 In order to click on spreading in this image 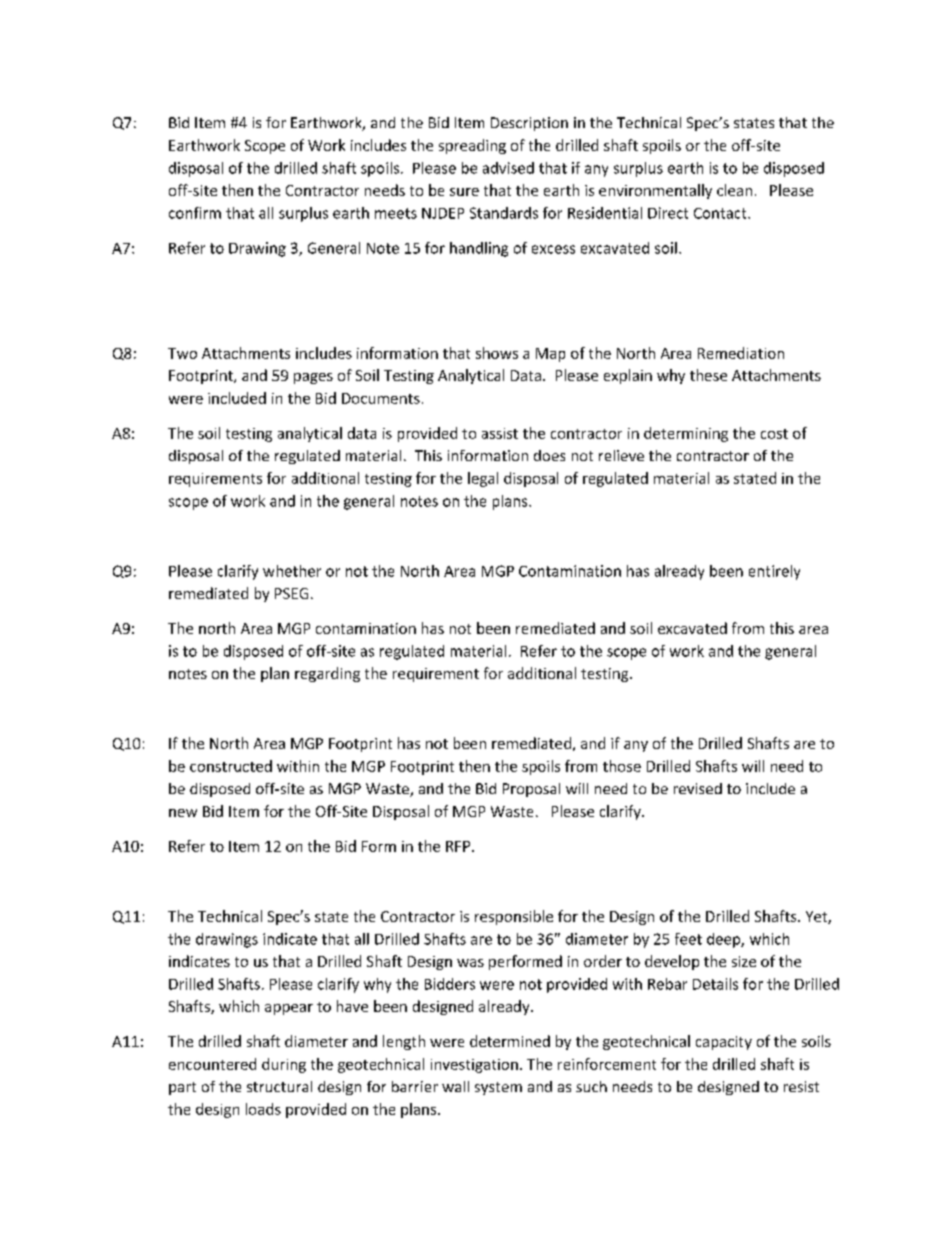, I will do `click(472, 146)`.
